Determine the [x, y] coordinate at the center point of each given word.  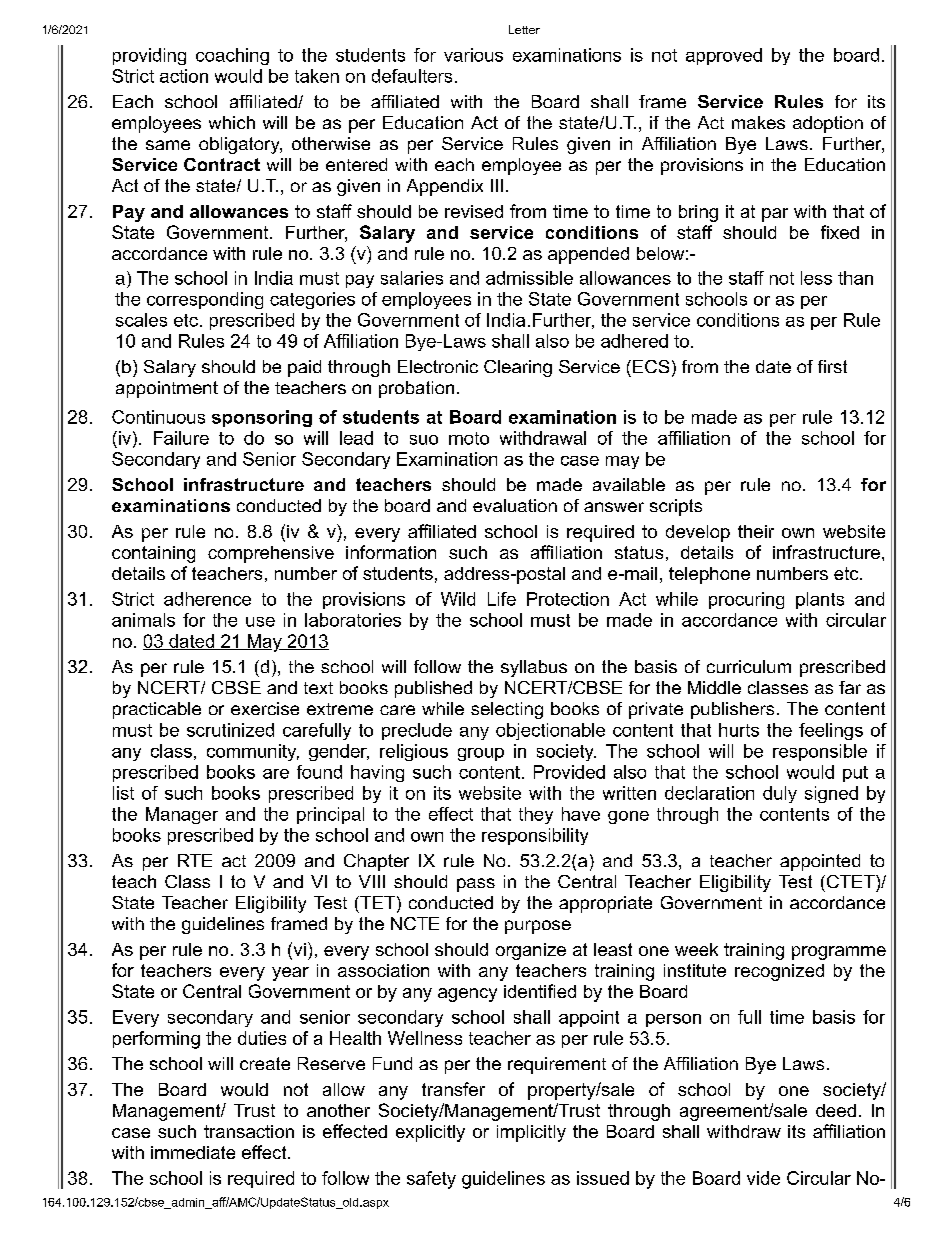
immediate [193, 1152]
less [816, 278]
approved [724, 56]
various [473, 55]
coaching [232, 56]
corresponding [205, 300]
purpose [538, 927]
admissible [529, 278]
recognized [779, 972]
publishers [732, 710]
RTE [195, 860]
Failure [181, 438]
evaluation [515, 505]
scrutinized [230, 730]
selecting [507, 710]
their [756, 531]
